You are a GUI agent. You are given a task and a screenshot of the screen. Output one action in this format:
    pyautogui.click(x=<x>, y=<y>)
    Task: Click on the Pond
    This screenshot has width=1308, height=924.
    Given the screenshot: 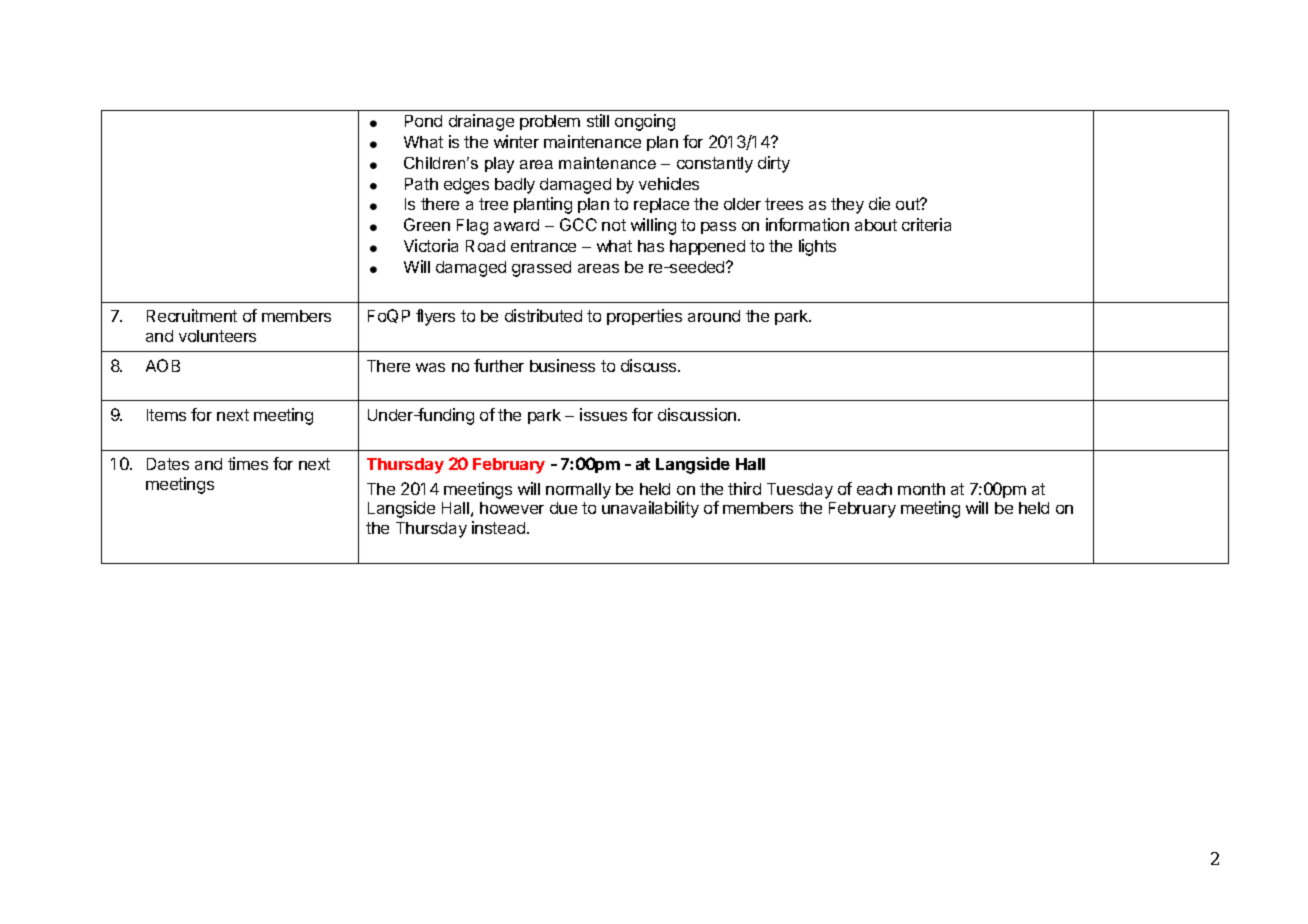 What is the action you would take?
    pyautogui.click(x=423, y=121)
